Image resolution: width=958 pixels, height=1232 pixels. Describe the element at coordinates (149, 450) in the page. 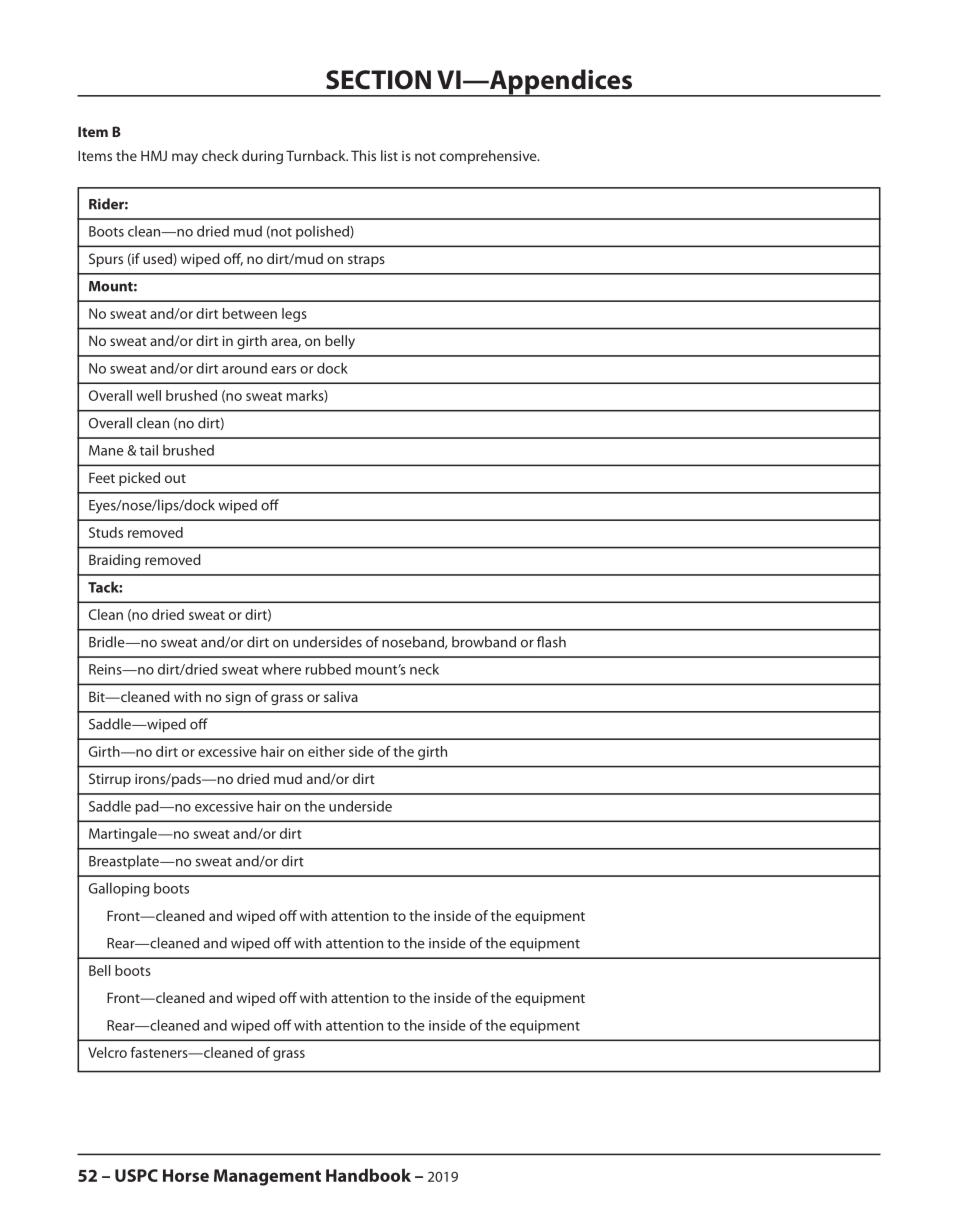

I see `tail` at that location.
